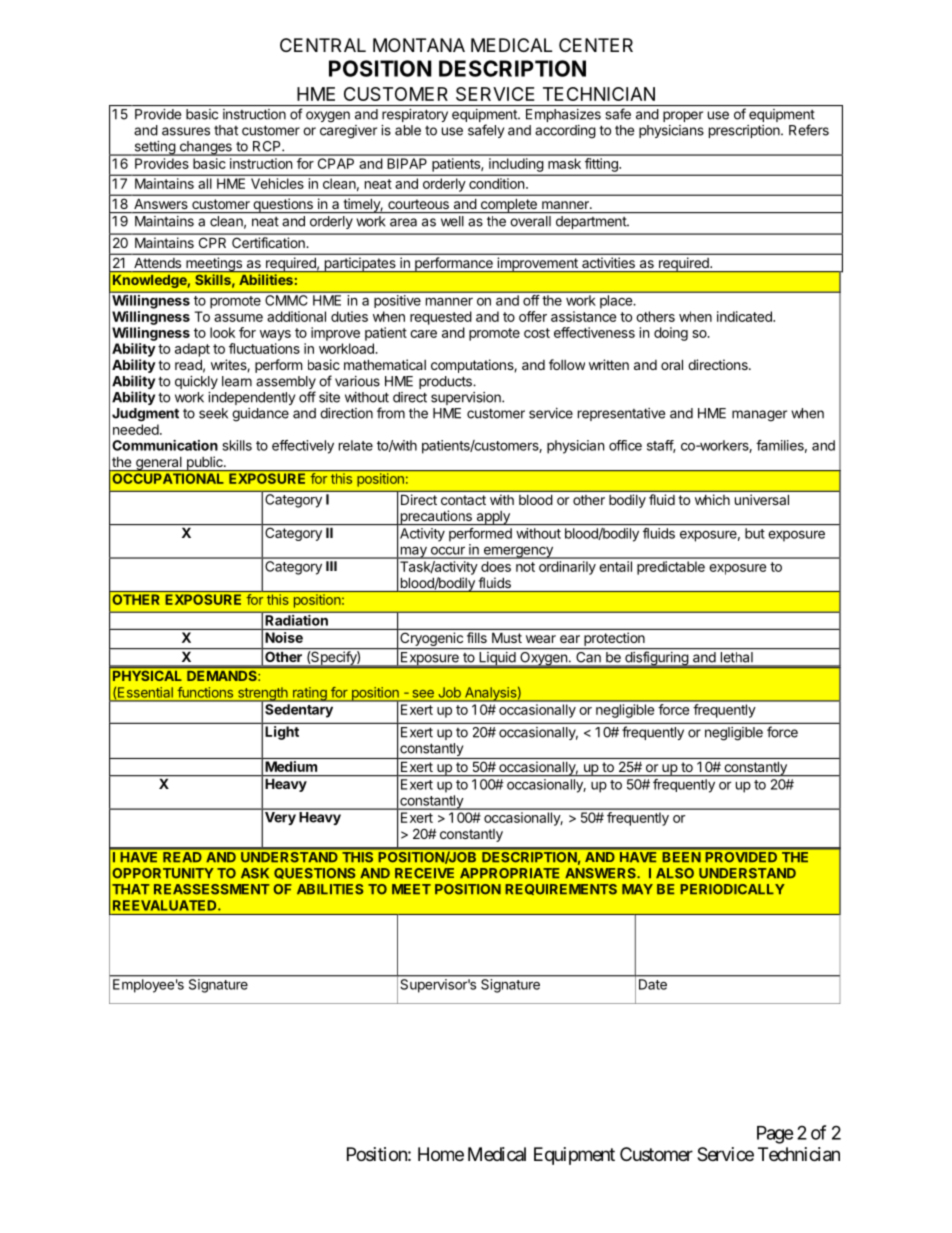 The image size is (952, 1233). What do you see at coordinates (166, 905) in the screenshot?
I see `REEVALUATED` at bounding box center [166, 905].
